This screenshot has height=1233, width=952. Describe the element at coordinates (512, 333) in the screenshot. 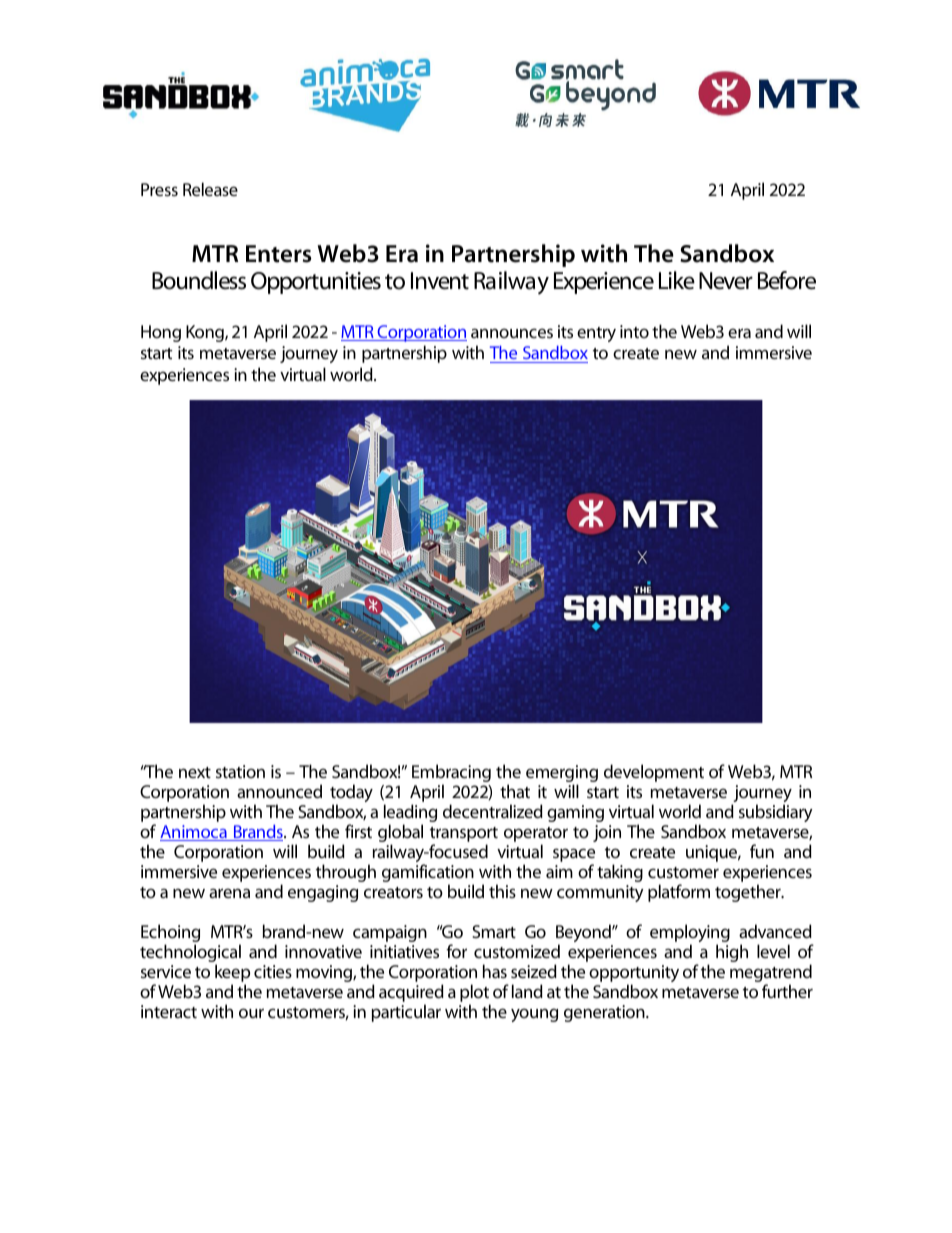

I see `announces` at that location.
